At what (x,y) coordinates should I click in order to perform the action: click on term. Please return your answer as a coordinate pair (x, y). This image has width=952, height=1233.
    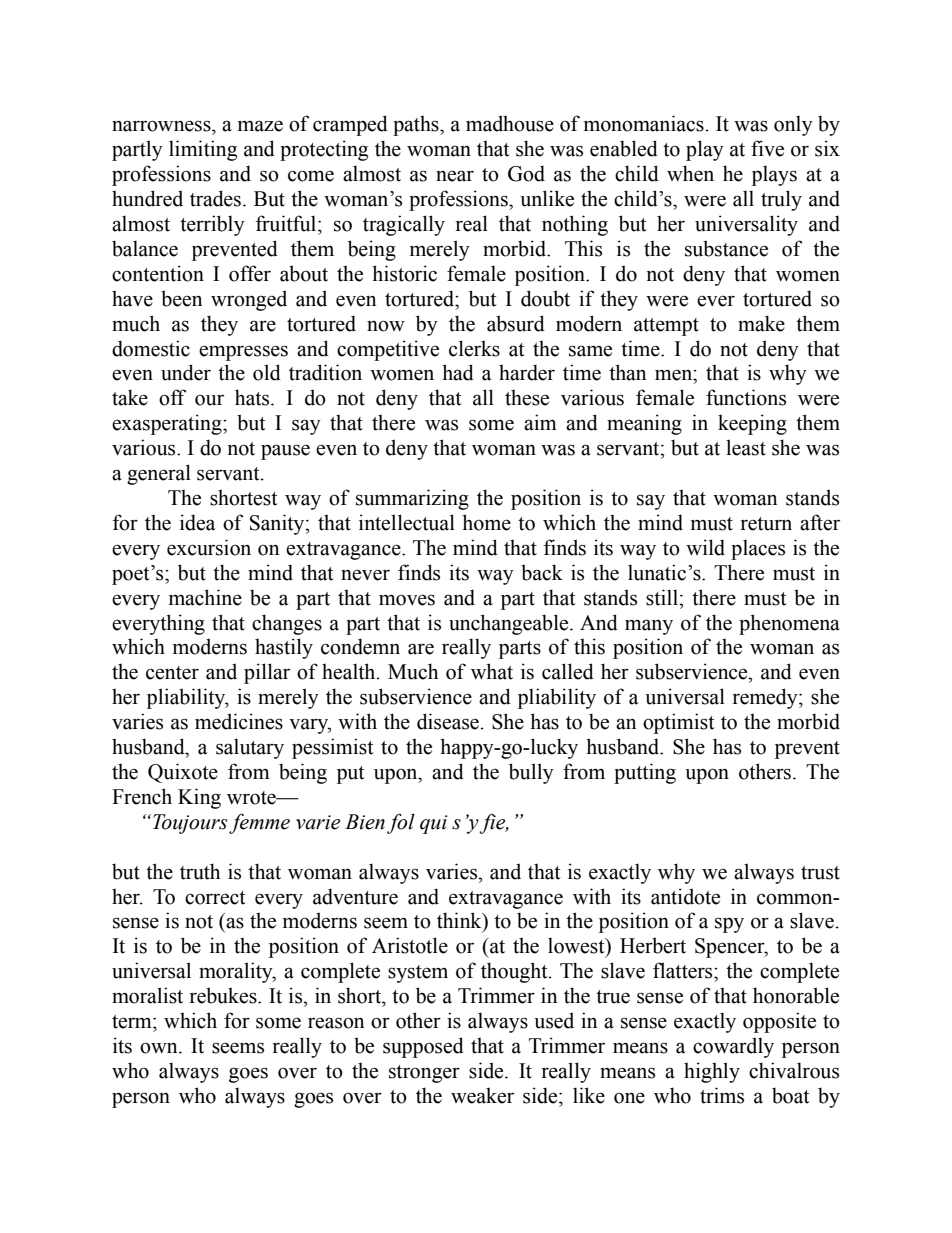
    Looking at the image, I should click on (133, 1022).
